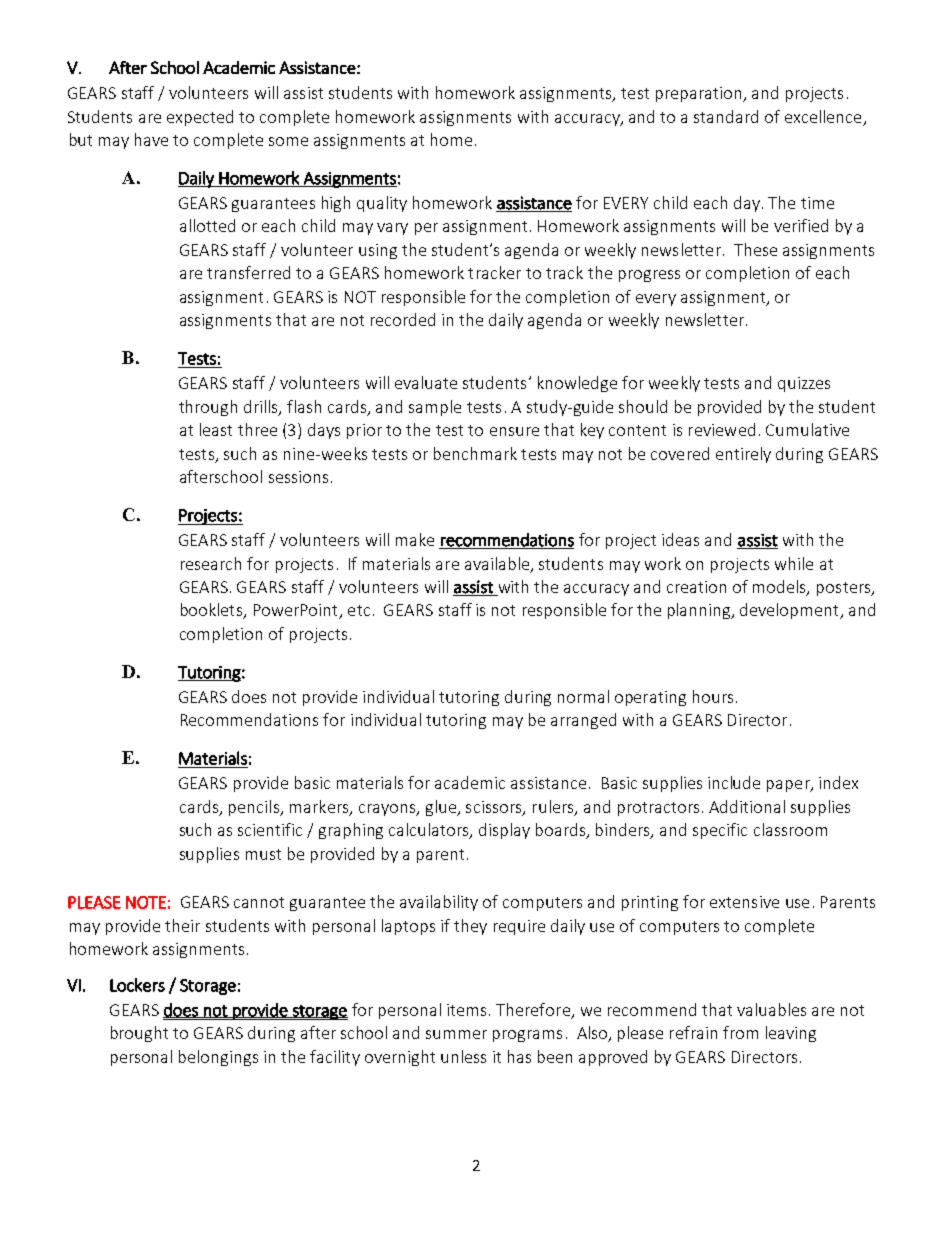 This image has width=952, height=1233. I want to click on while, so click(794, 563).
